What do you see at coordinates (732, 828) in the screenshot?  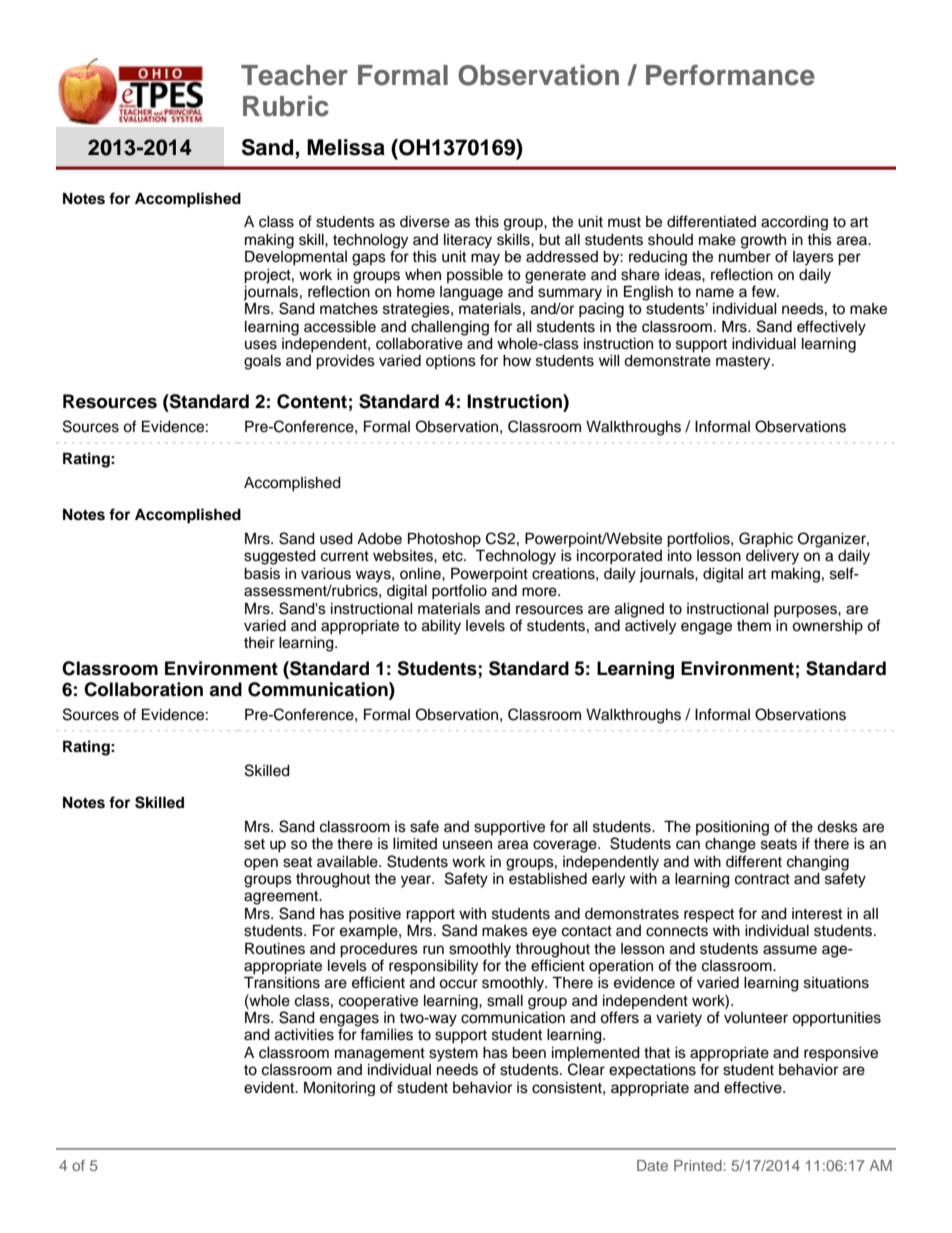 I see `positioning` at bounding box center [732, 828].
